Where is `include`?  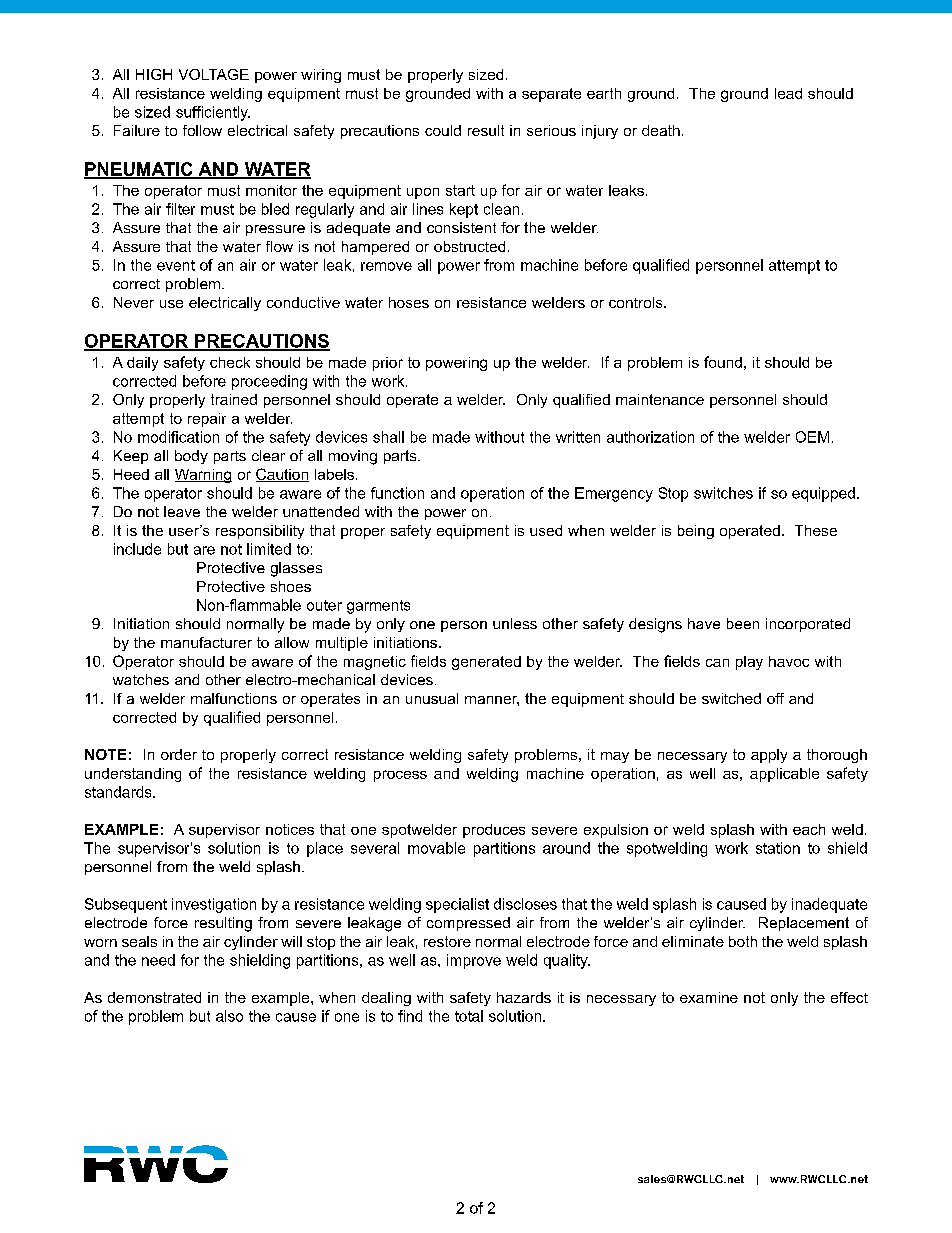 include is located at coordinates (137, 549).
